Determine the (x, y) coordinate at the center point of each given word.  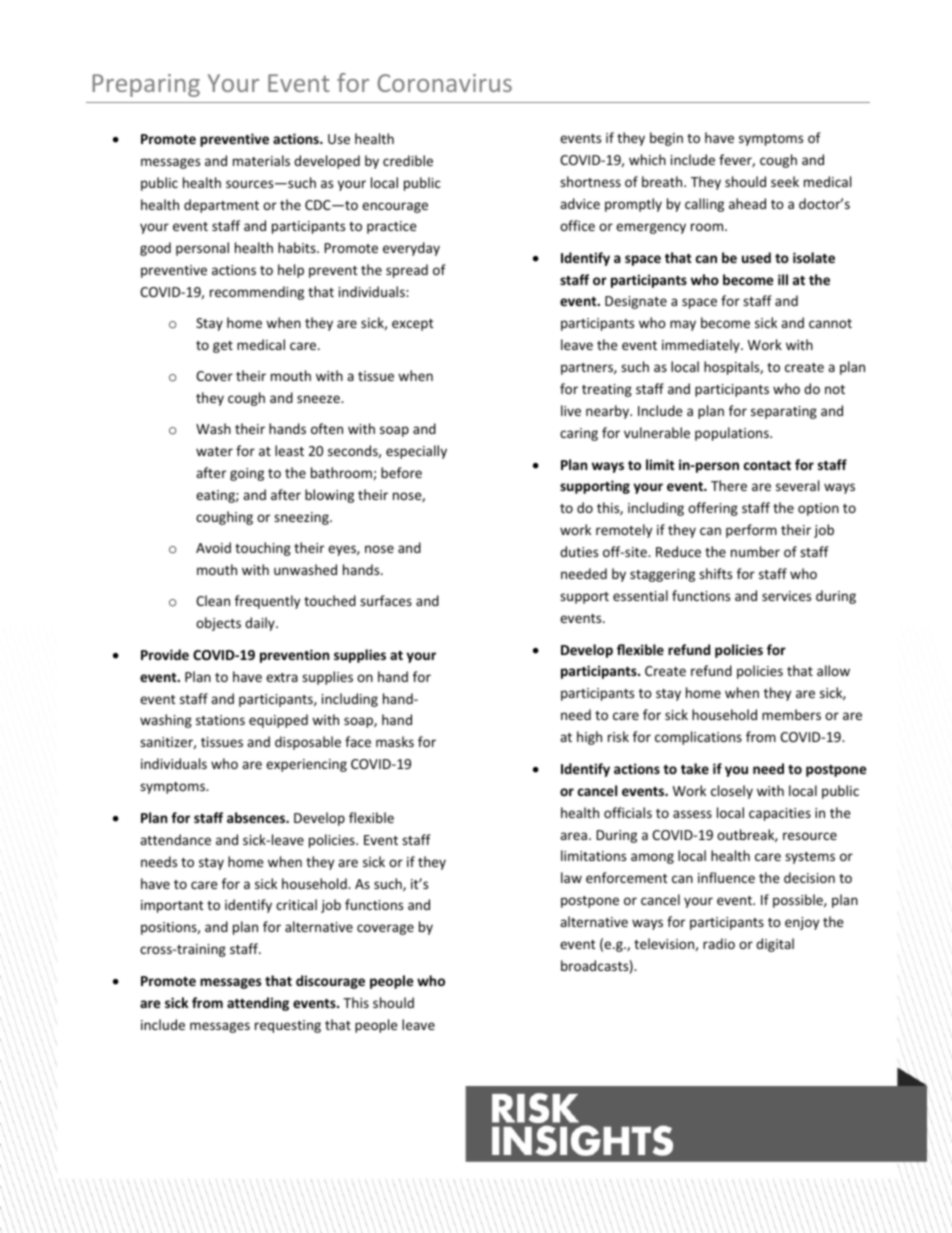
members (791, 714)
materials (261, 160)
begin (666, 139)
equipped (278, 721)
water (214, 451)
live (571, 410)
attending (258, 1004)
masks (395, 741)
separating (784, 412)
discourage (330, 982)
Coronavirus (444, 83)
